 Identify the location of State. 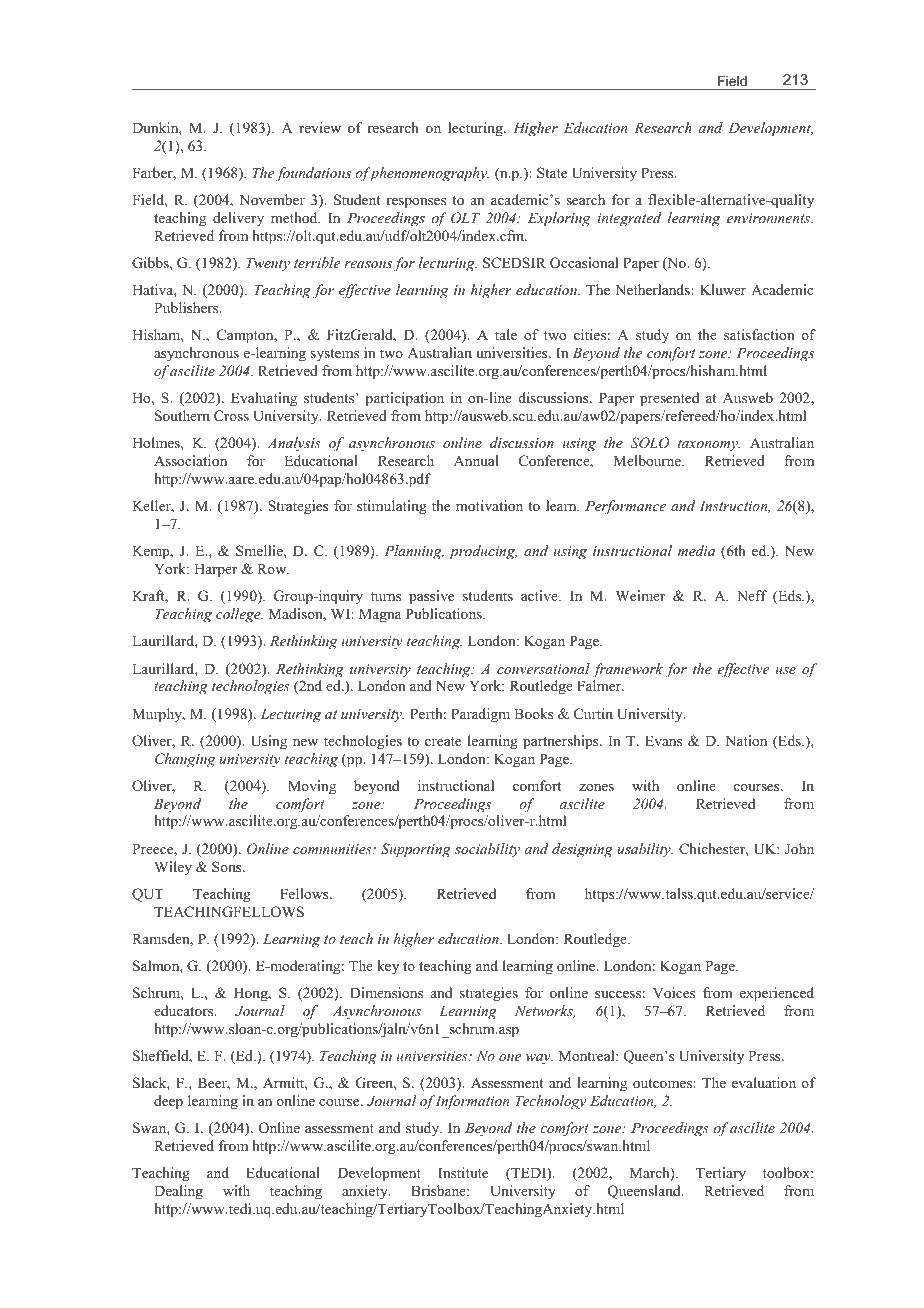
(552, 172).
